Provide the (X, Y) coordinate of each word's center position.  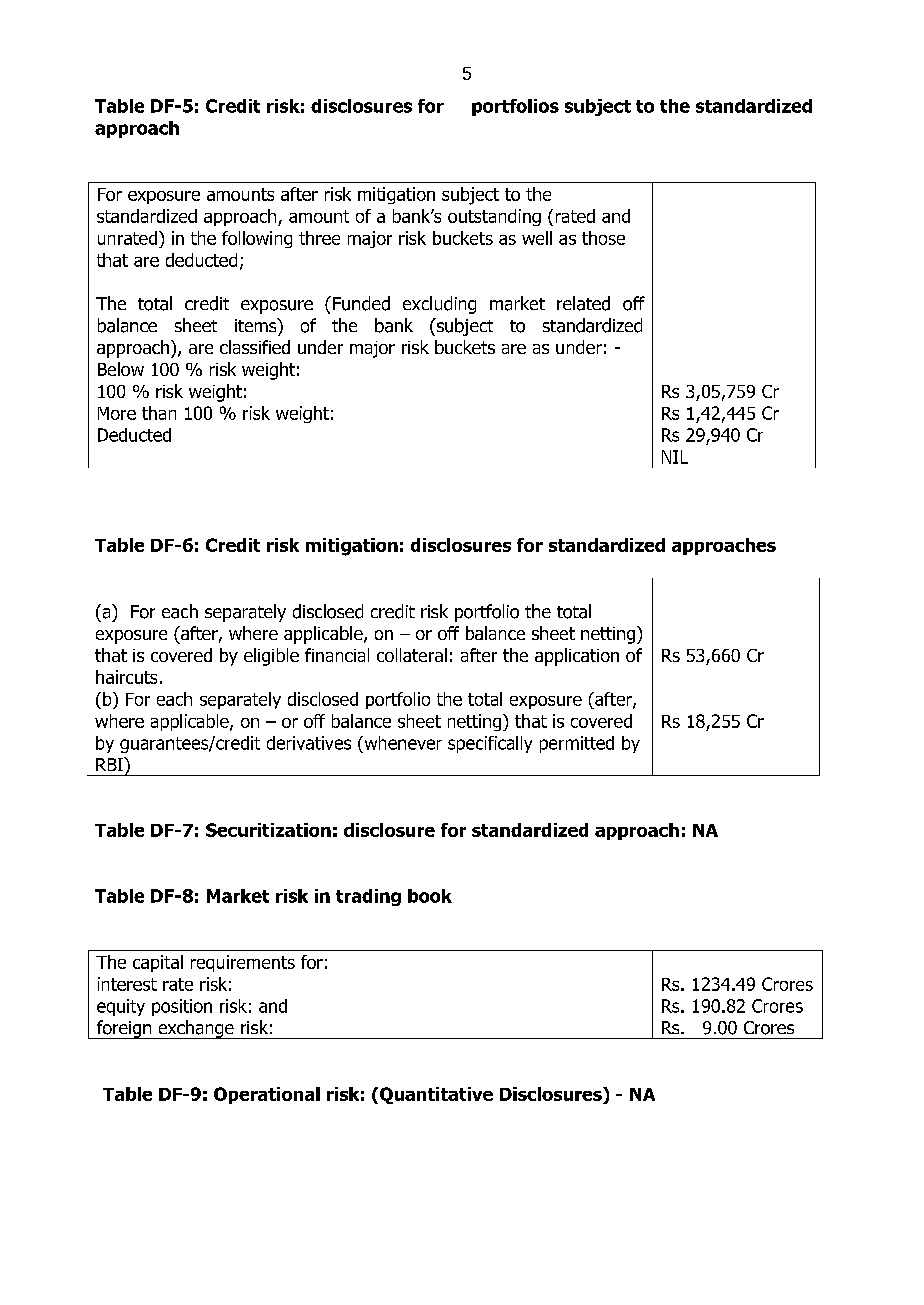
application (577, 657)
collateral (412, 655)
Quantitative (436, 1095)
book (430, 896)
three (319, 238)
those (603, 238)
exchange (196, 1029)
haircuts (126, 677)
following (257, 239)
